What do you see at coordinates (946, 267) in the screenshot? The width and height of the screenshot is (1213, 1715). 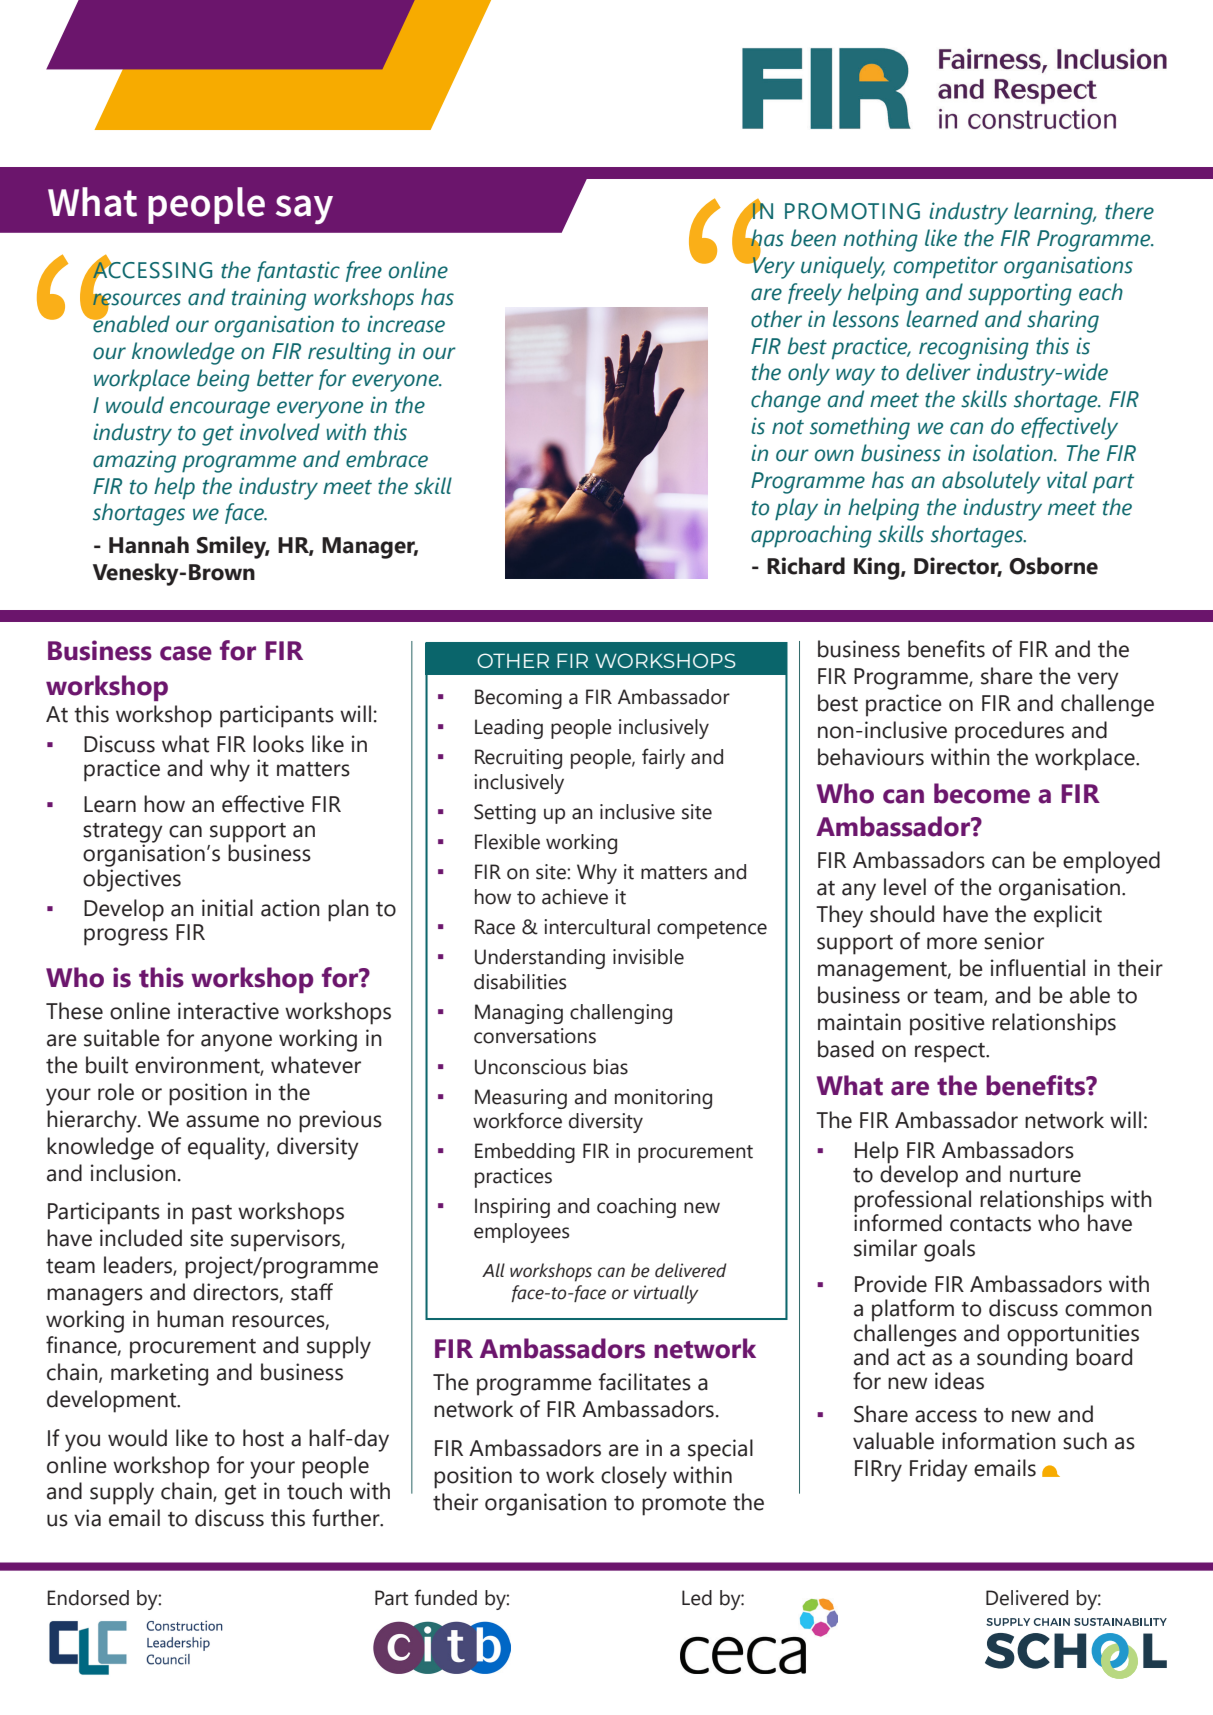 I see `competitor` at bounding box center [946, 267].
